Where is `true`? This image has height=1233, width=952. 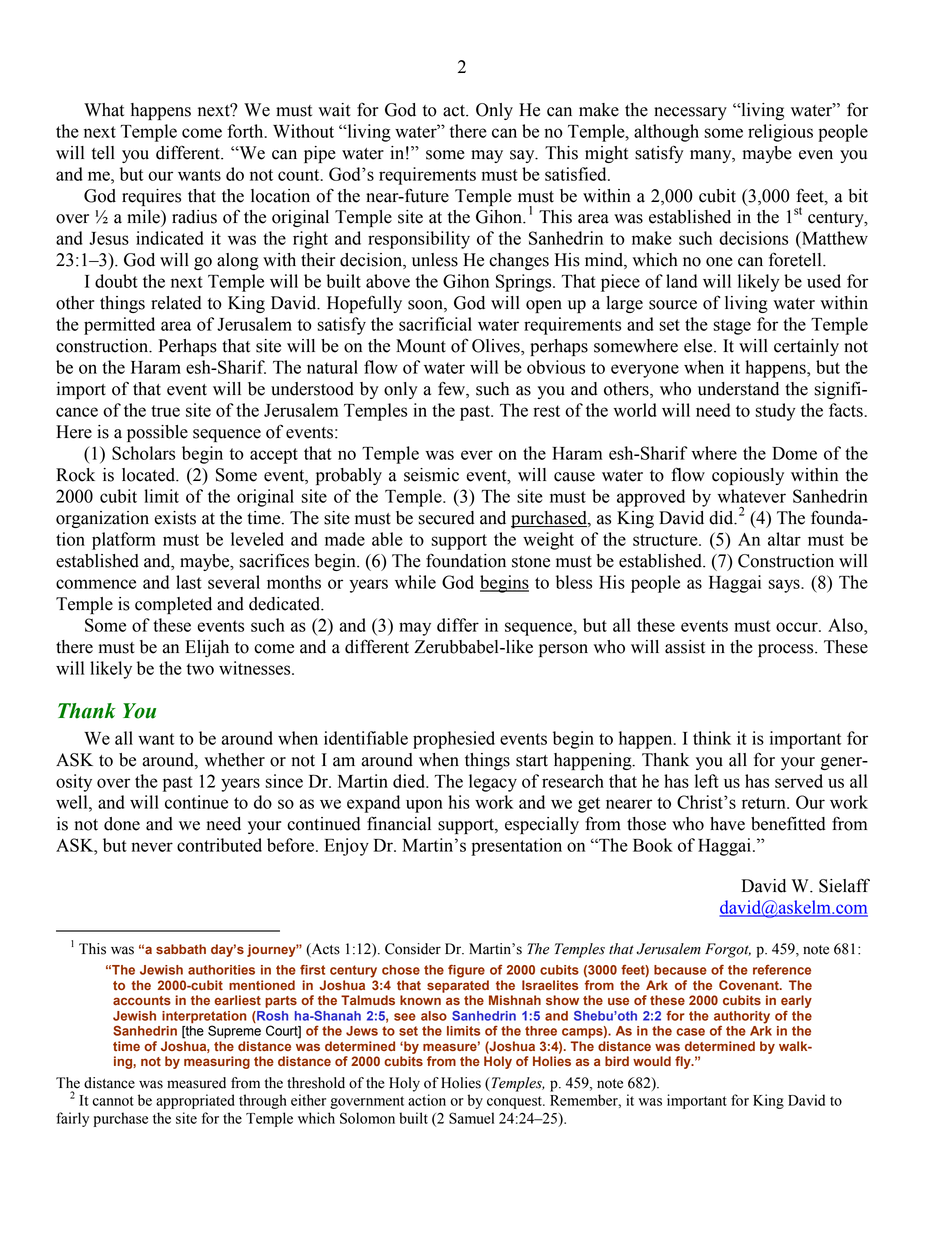
true is located at coordinates (165, 411).
